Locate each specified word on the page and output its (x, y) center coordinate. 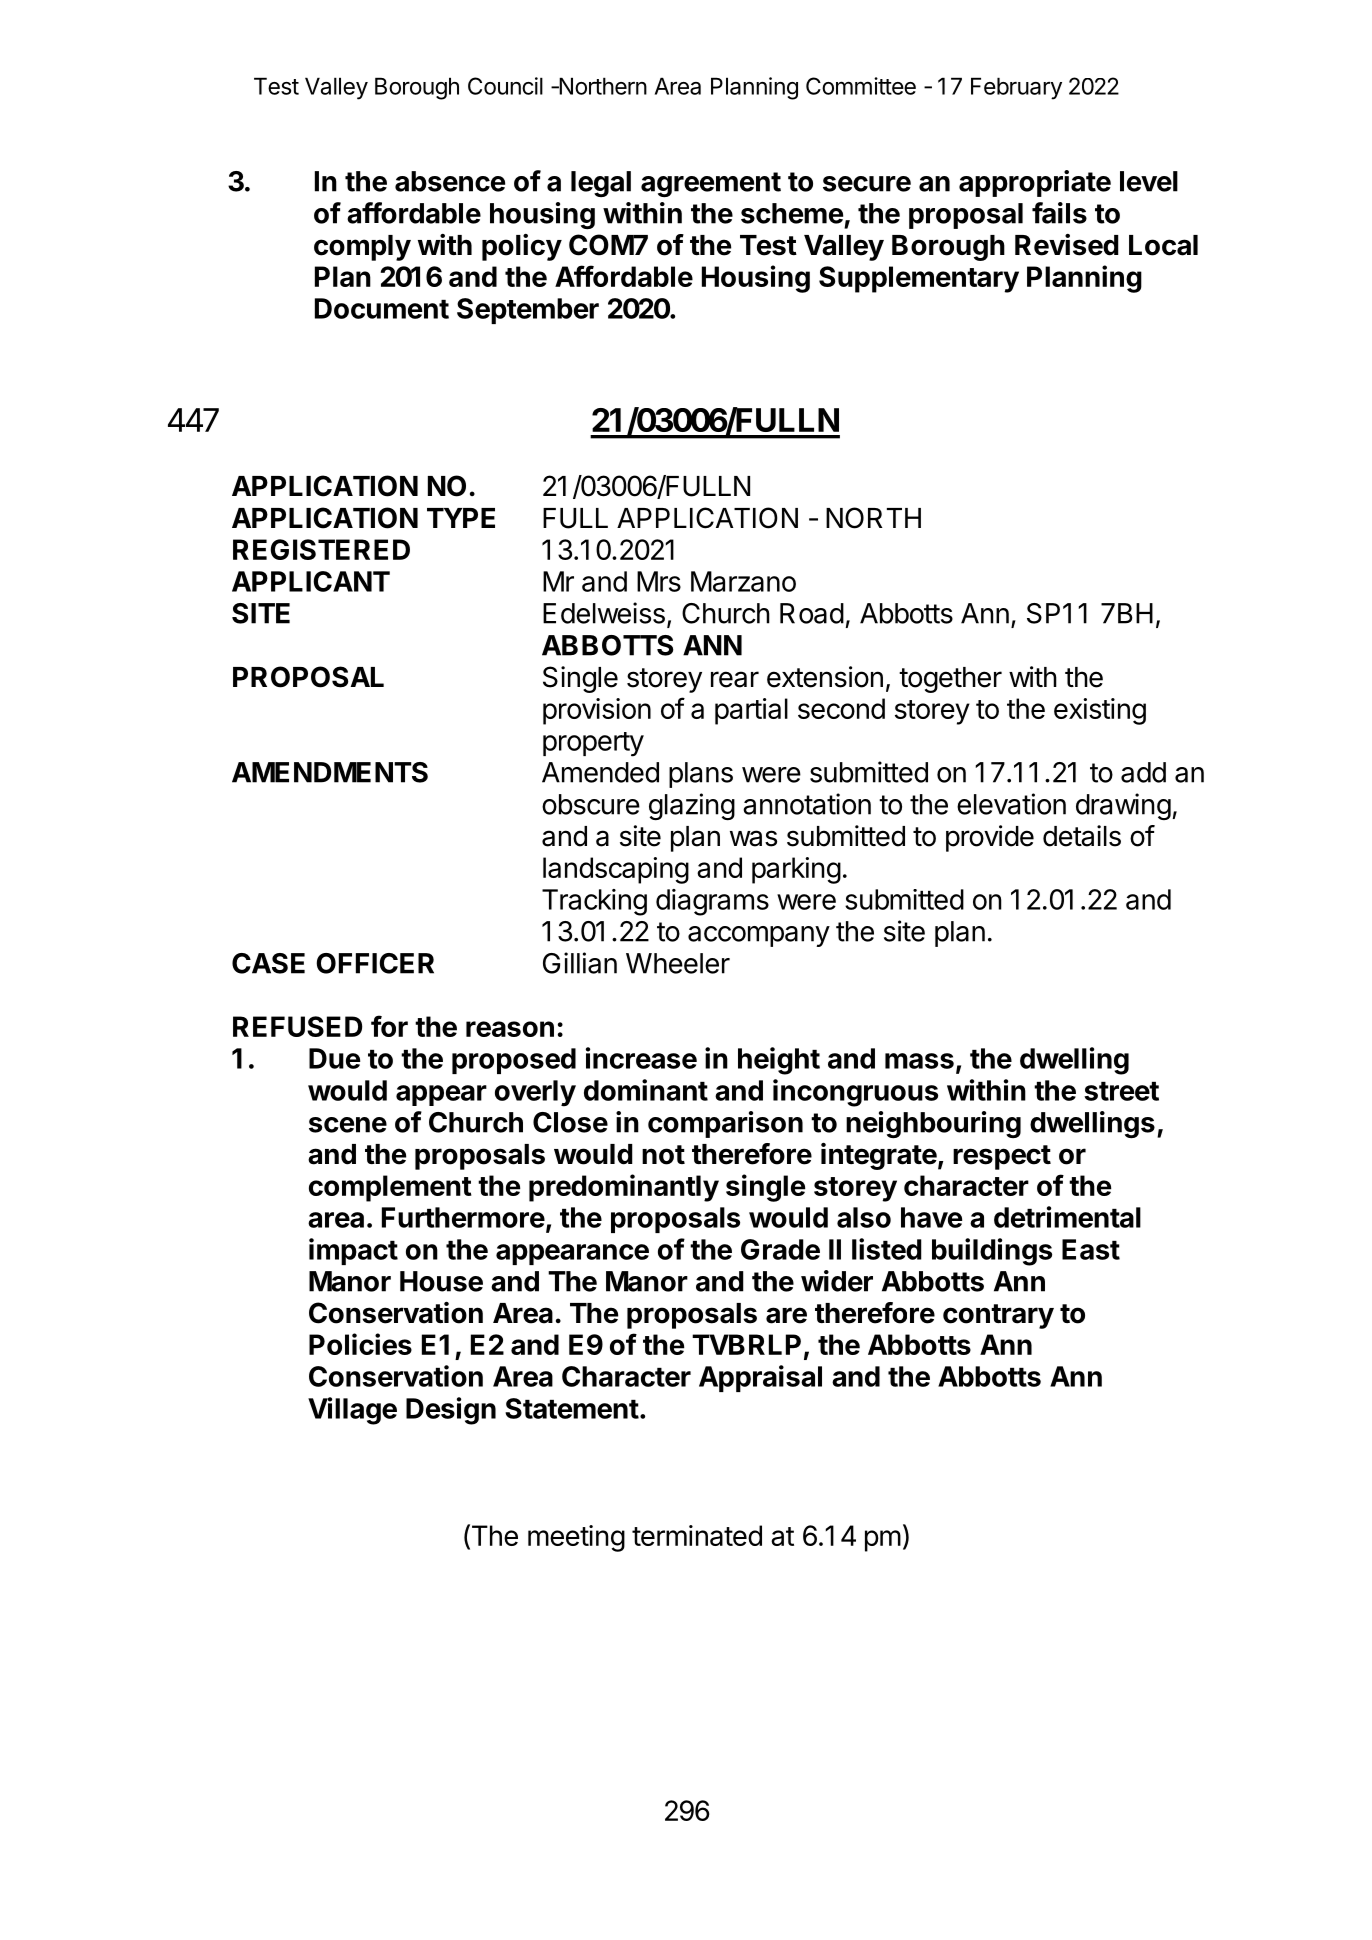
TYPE (461, 518)
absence (450, 181)
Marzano (743, 581)
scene (348, 1125)
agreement (711, 184)
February (1016, 88)
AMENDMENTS (330, 772)
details (1082, 836)
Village (352, 1411)
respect (1002, 1157)
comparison (725, 1124)
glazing (692, 806)
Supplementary (919, 279)
